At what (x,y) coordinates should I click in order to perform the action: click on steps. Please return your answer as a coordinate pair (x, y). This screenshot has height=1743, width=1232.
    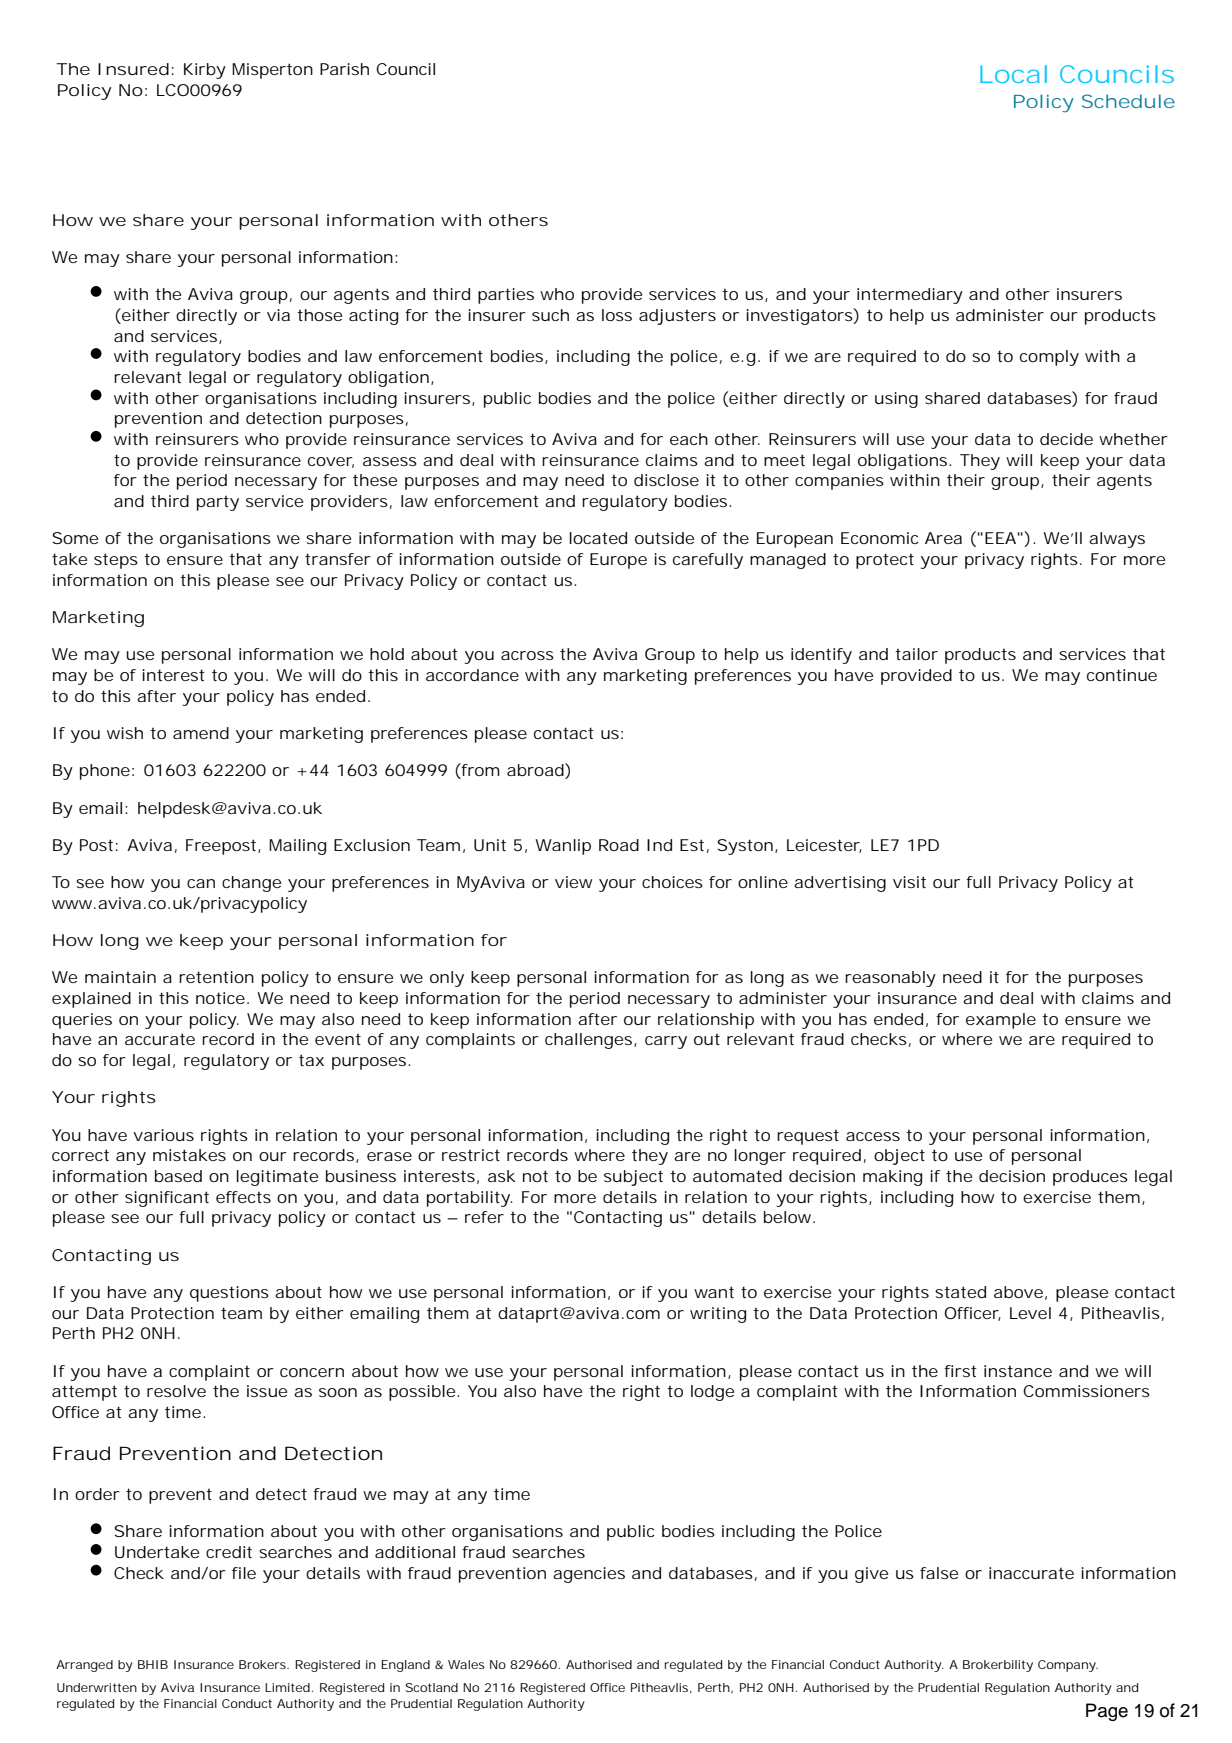
    Looking at the image, I should click on (116, 561).
